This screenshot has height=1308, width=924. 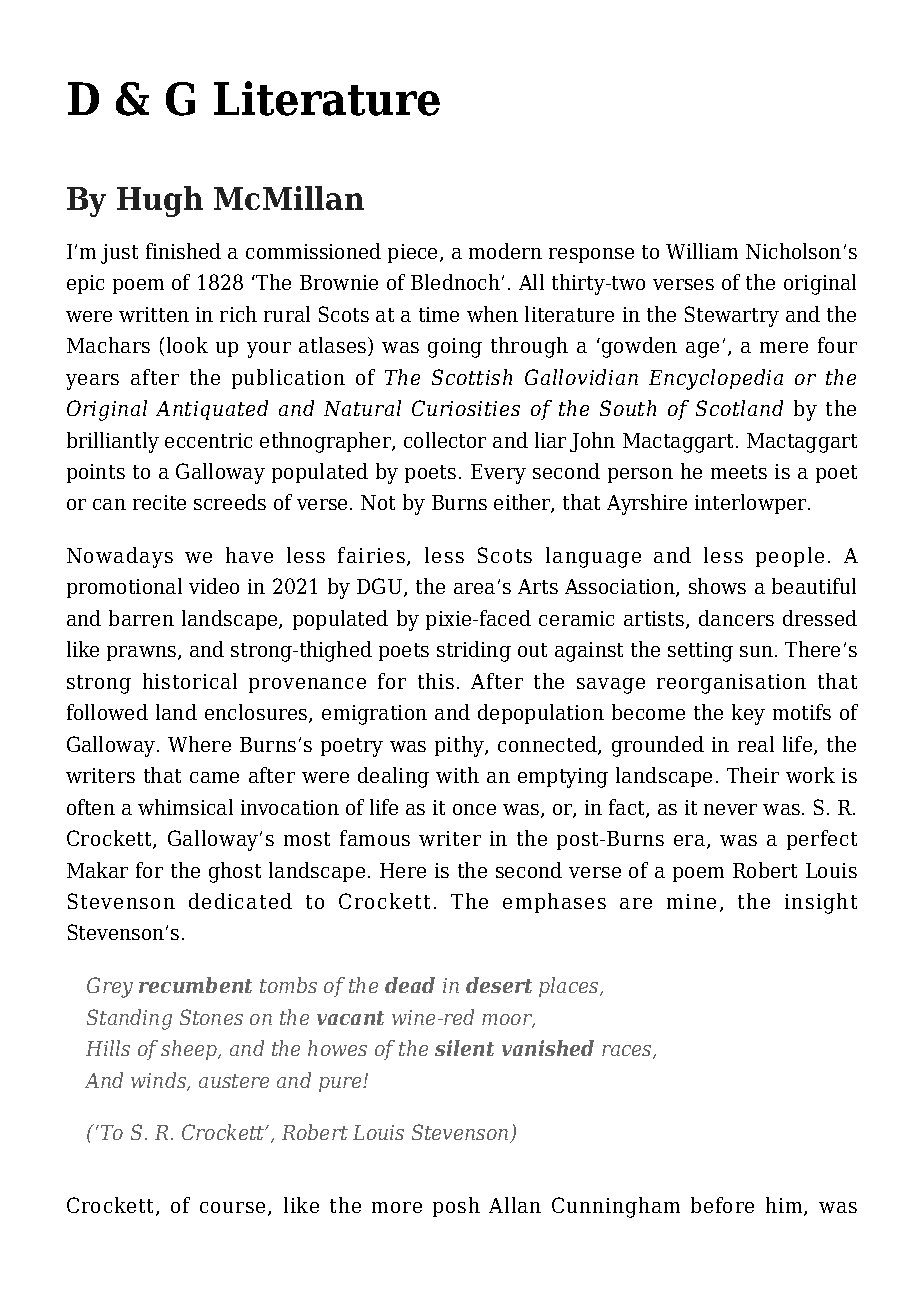 What do you see at coordinates (474, 809) in the screenshot?
I see `once` at bounding box center [474, 809].
